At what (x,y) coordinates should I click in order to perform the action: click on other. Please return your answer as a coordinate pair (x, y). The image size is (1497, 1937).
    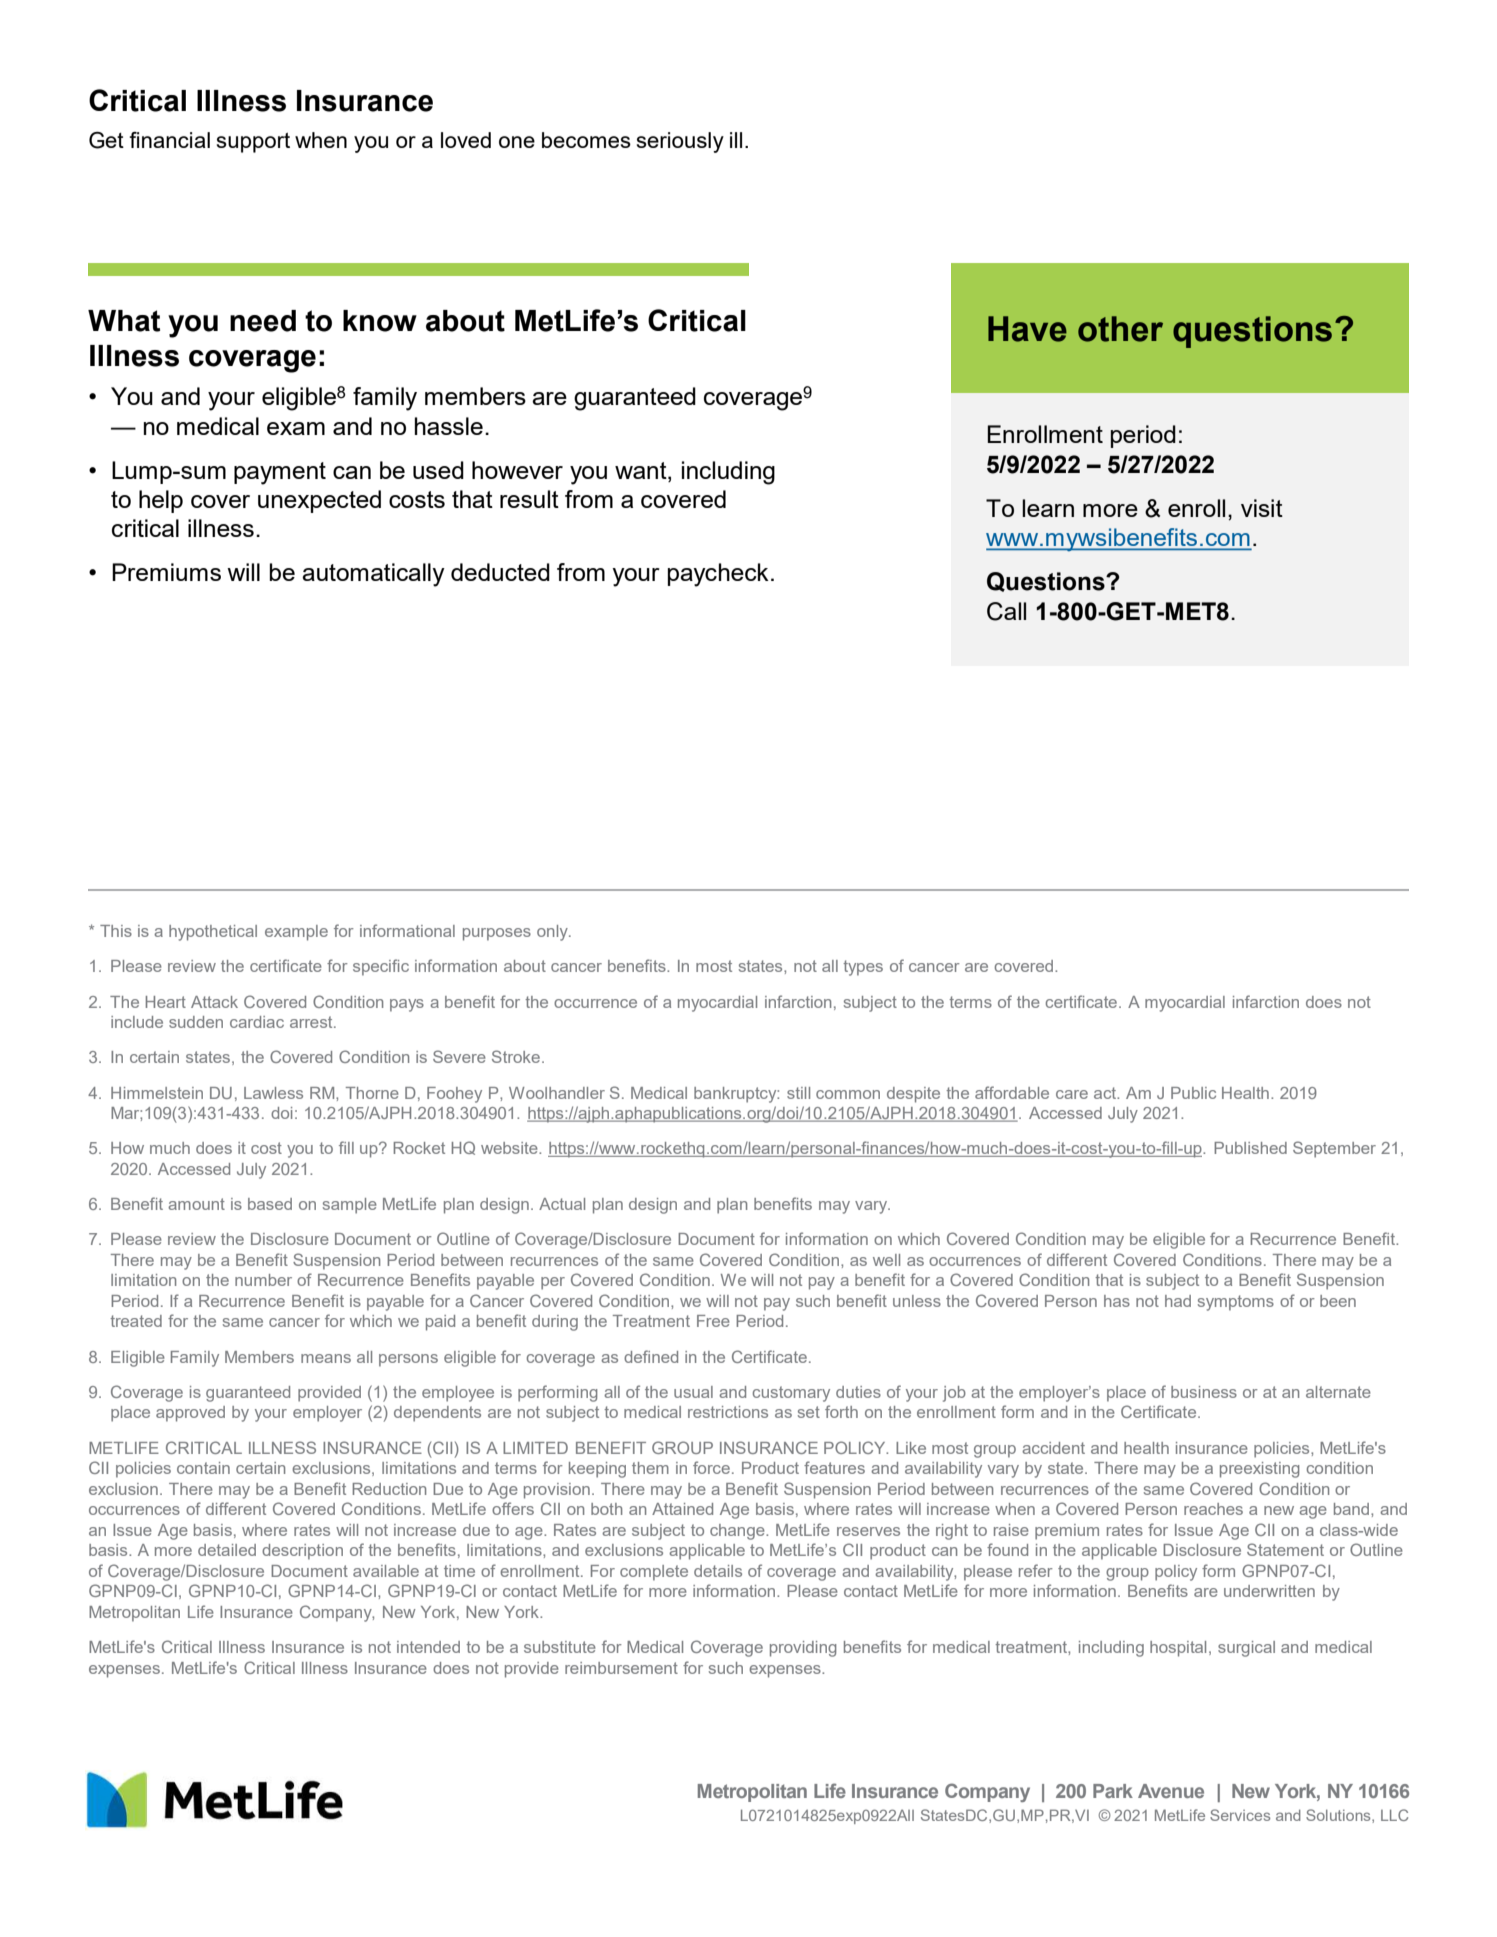
    Looking at the image, I should click on (1120, 329).
